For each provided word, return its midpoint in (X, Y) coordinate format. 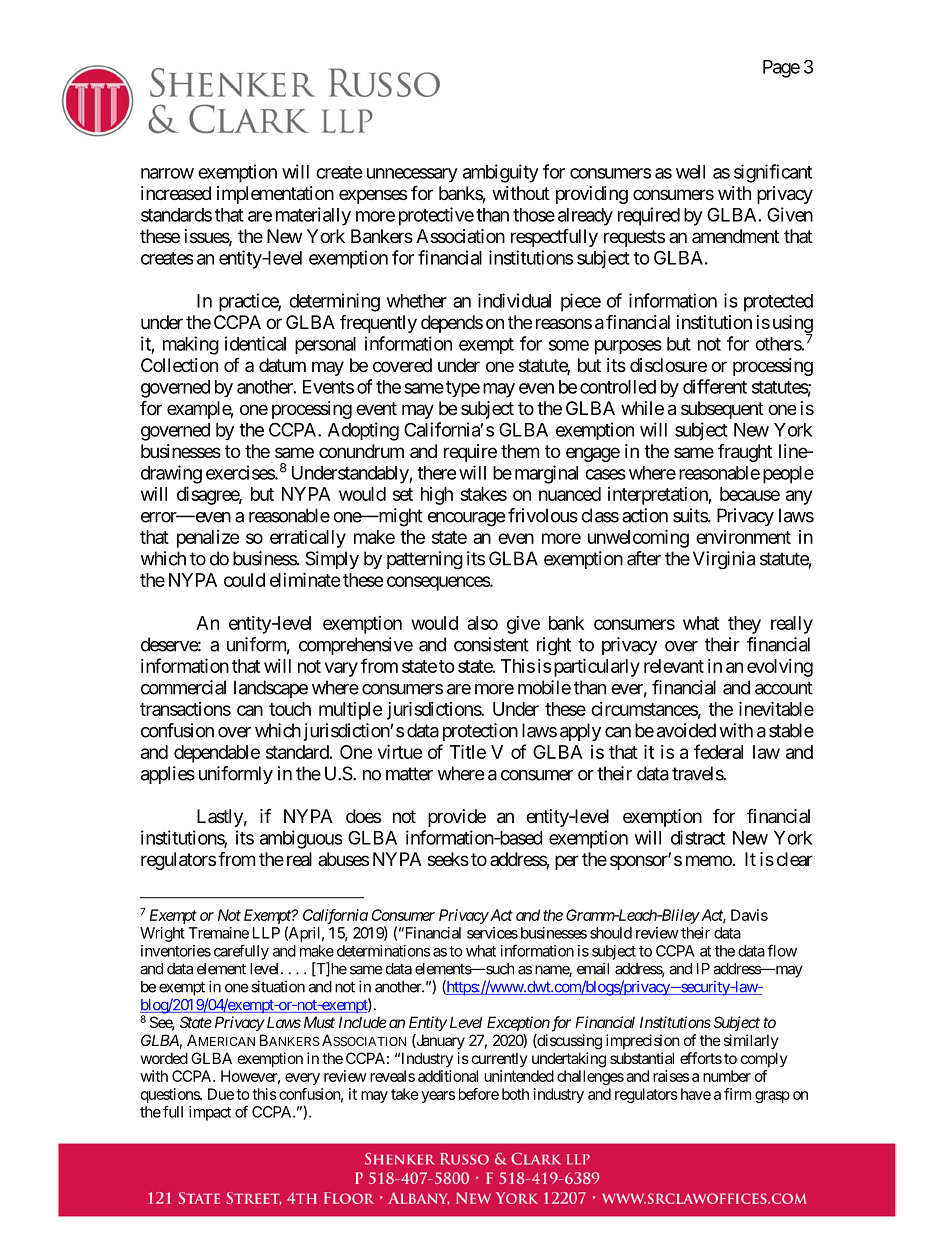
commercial (183, 687)
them (520, 451)
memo (709, 860)
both (515, 1094)
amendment (735, 236)
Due (221, 1094)
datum (282, 365)
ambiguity (501, 173)
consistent (491, 644)
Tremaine (218, 933)
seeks (448, 859)
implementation (275, 195)
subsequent (722, 410)
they (744, 625)
